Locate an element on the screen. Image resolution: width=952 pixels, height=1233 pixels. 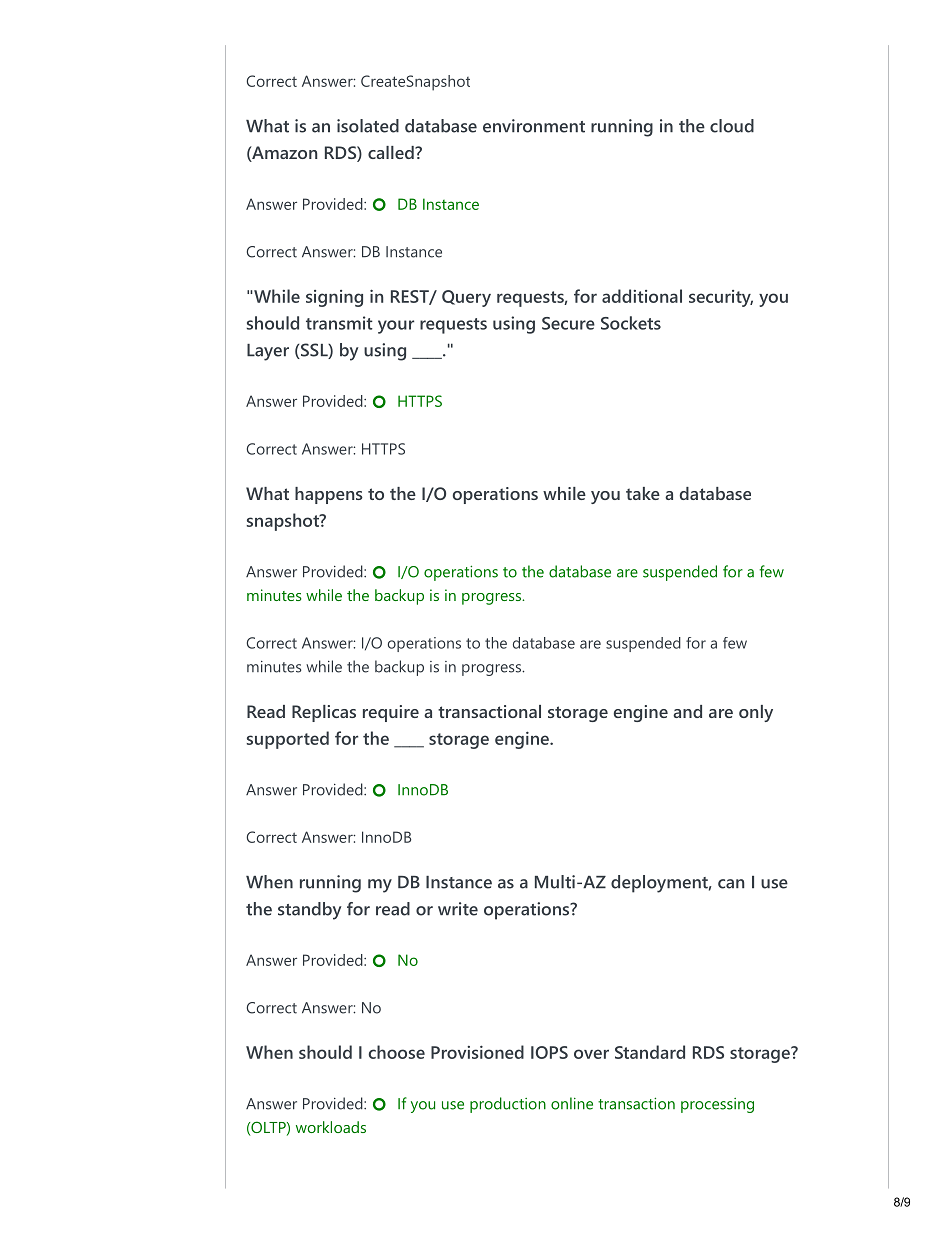
production is located at coordinates (508, 1105).
